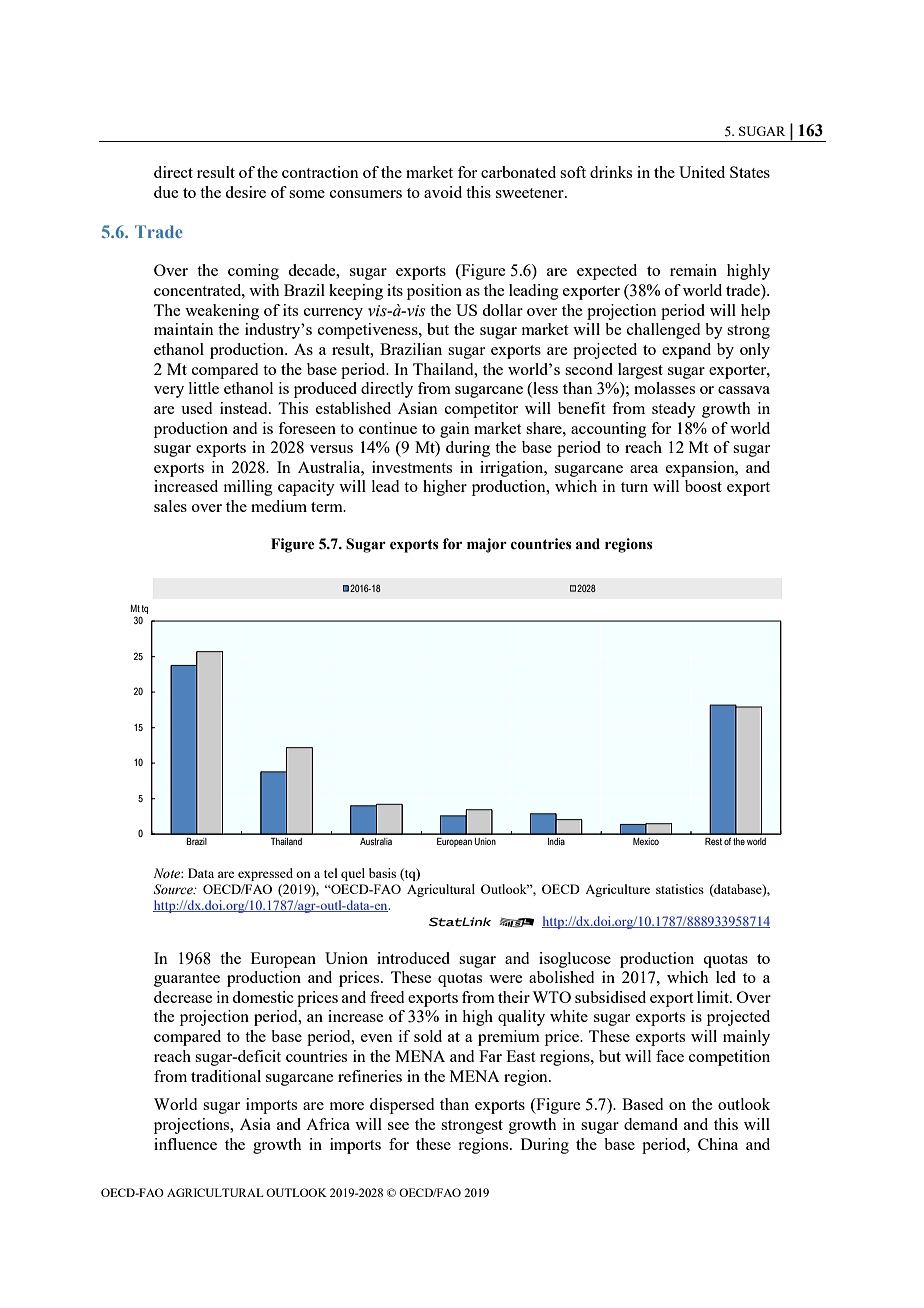 The height and width of the document is (1308, 924). What do you see at coordinates (279, 506) in the document?
I see `medium` at bounding box center [279, 506].
